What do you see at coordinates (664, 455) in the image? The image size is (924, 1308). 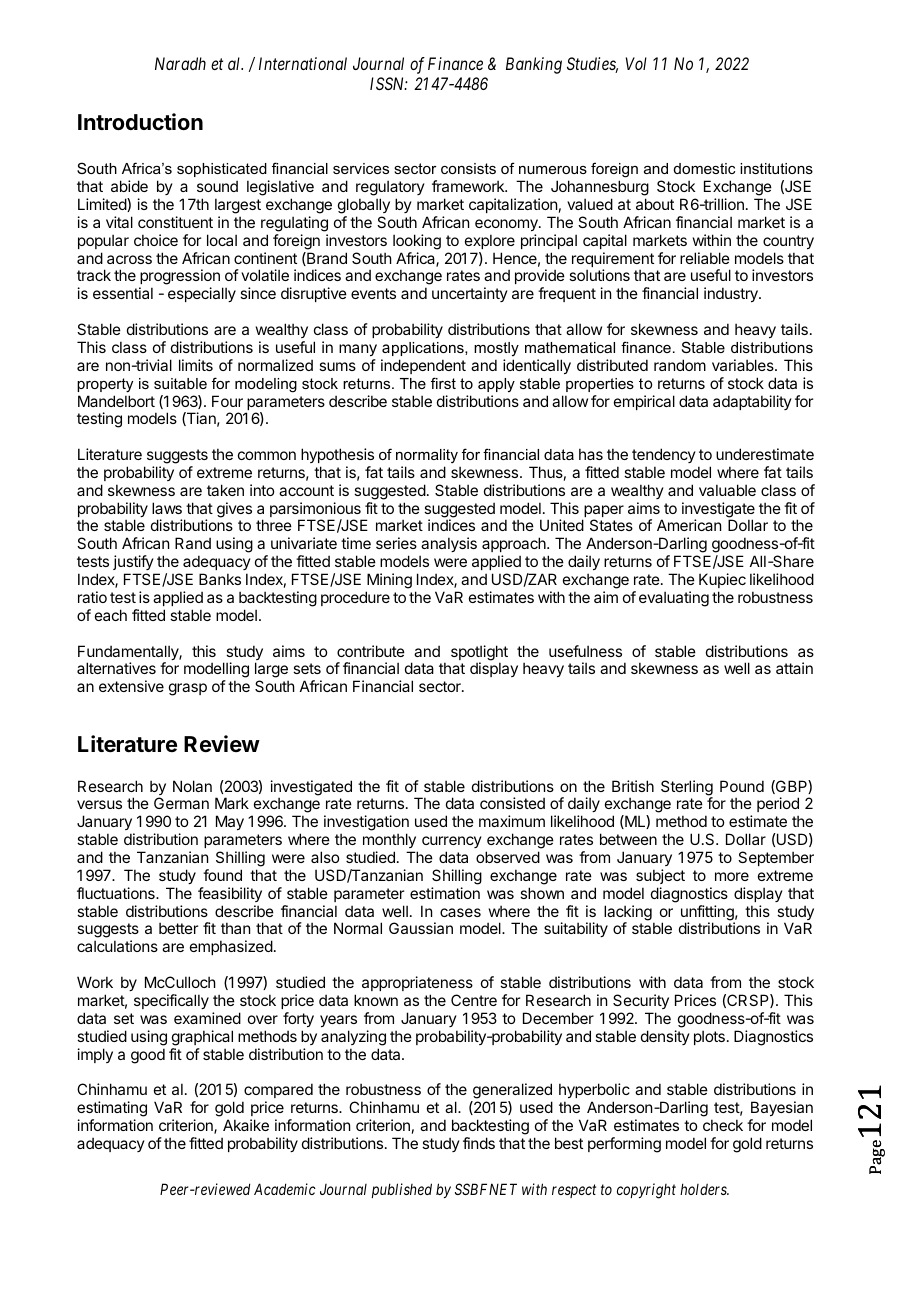 I see `tendency` at bounding box center [664, 455].
